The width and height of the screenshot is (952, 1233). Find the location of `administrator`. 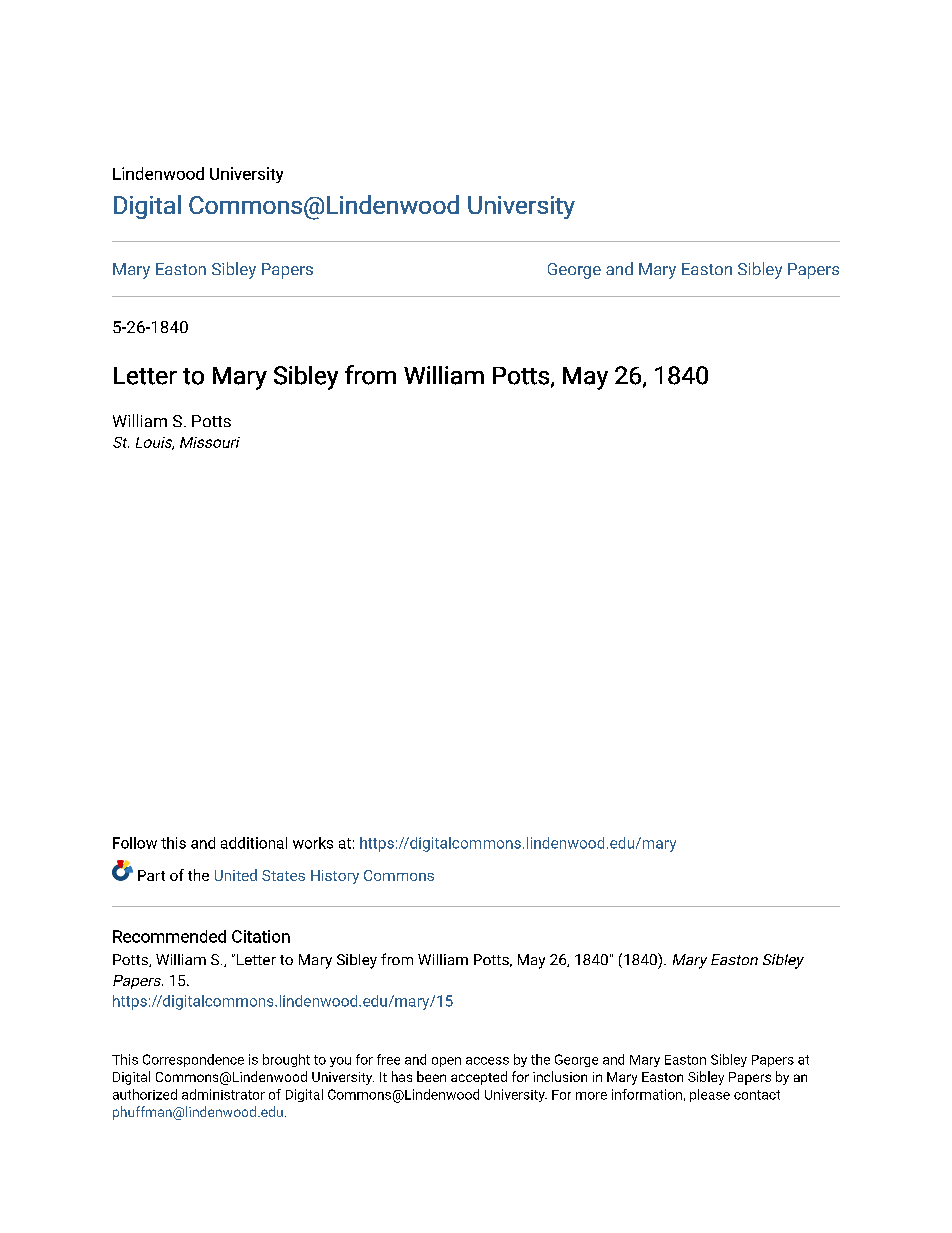

administrator is located at coordinates (223, 1094).
